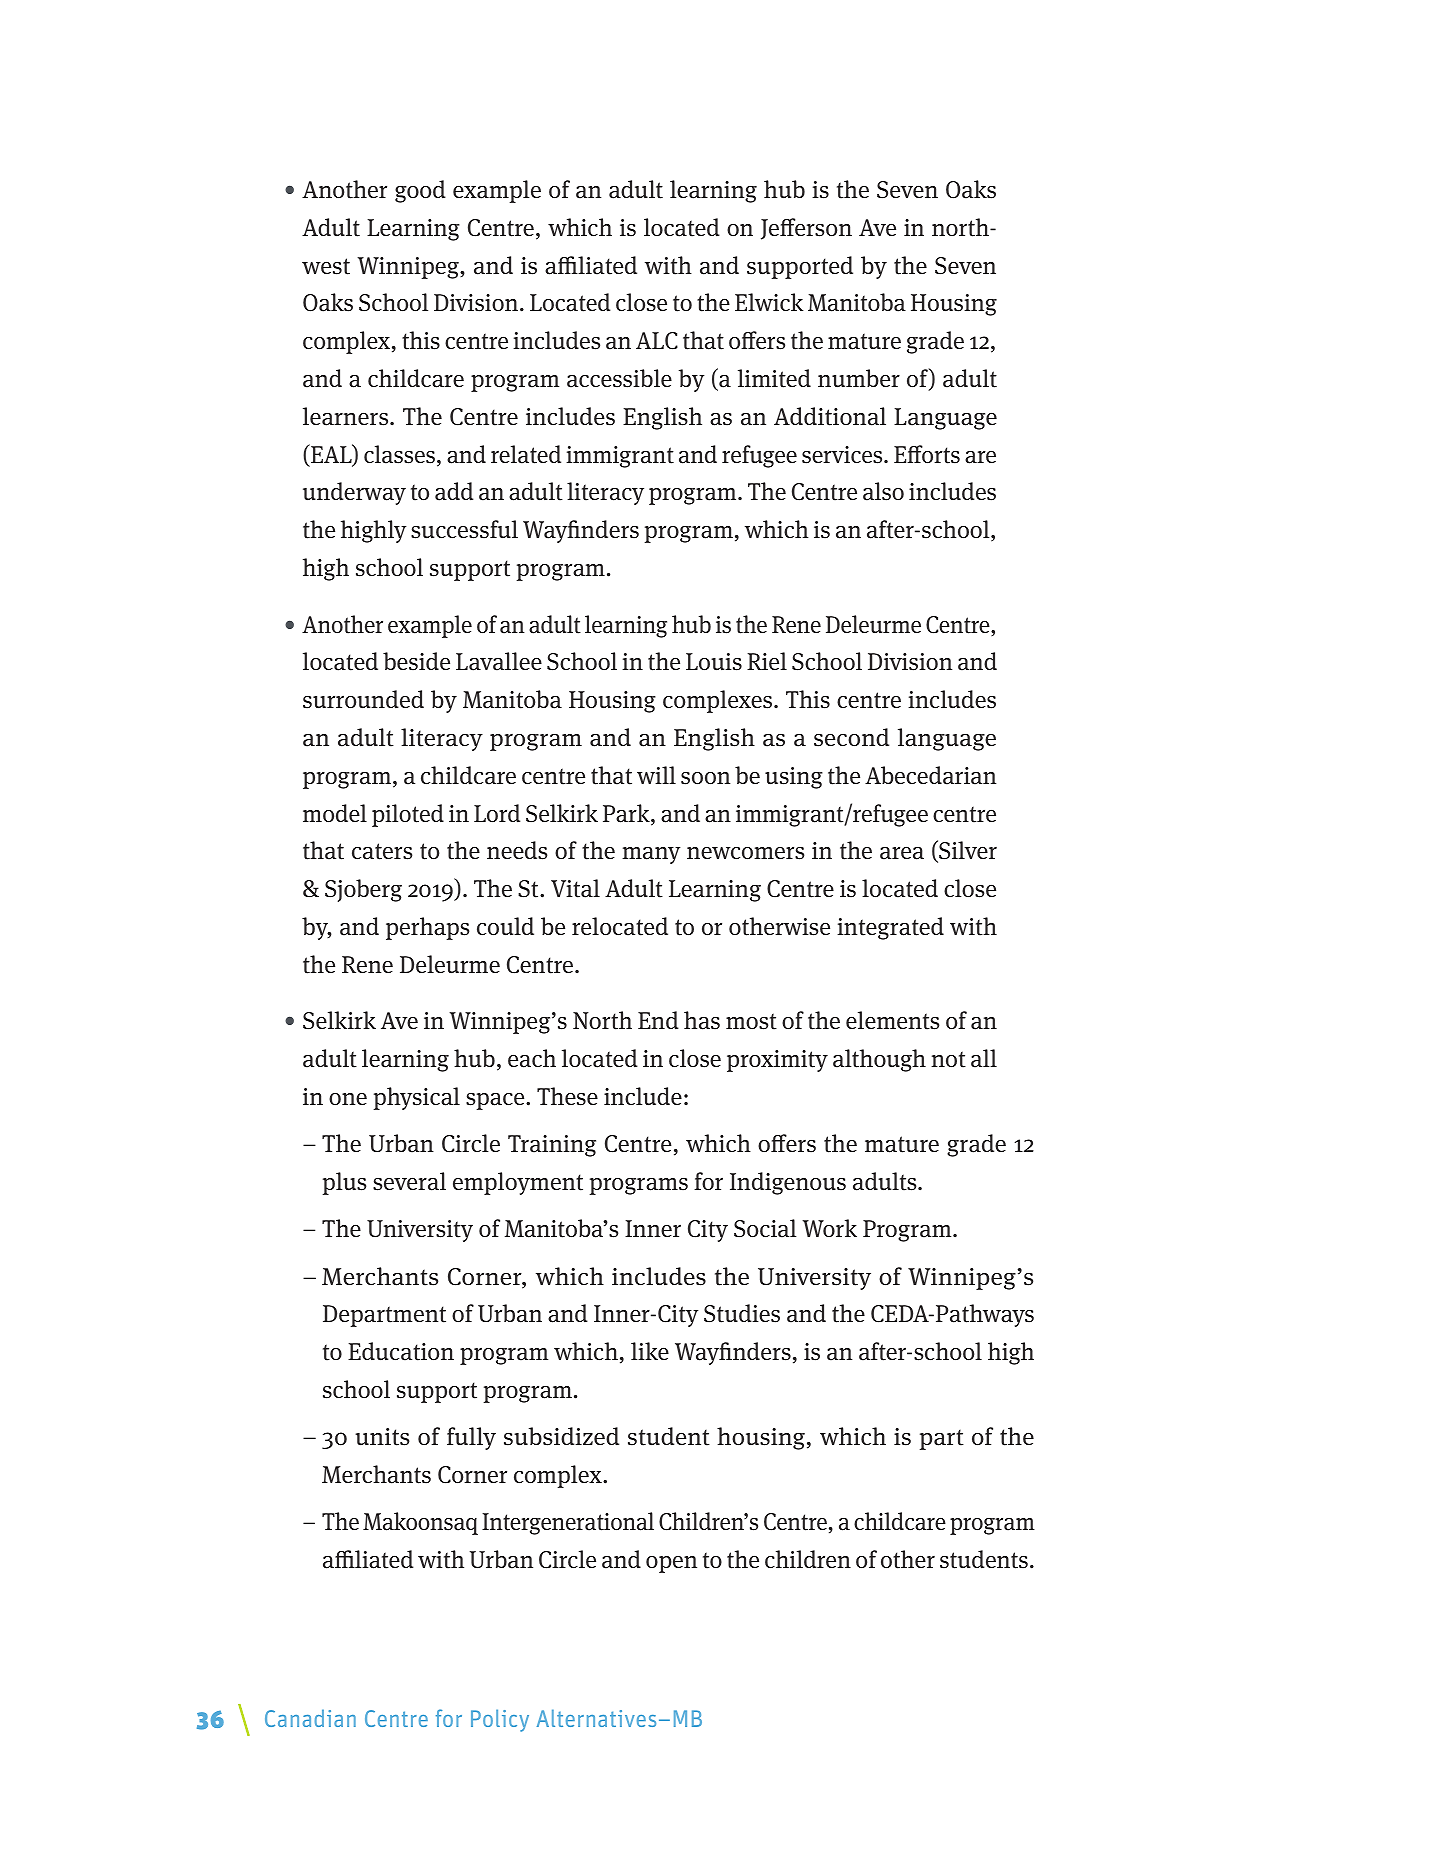  I want to click on End, so click(658, 1020).
